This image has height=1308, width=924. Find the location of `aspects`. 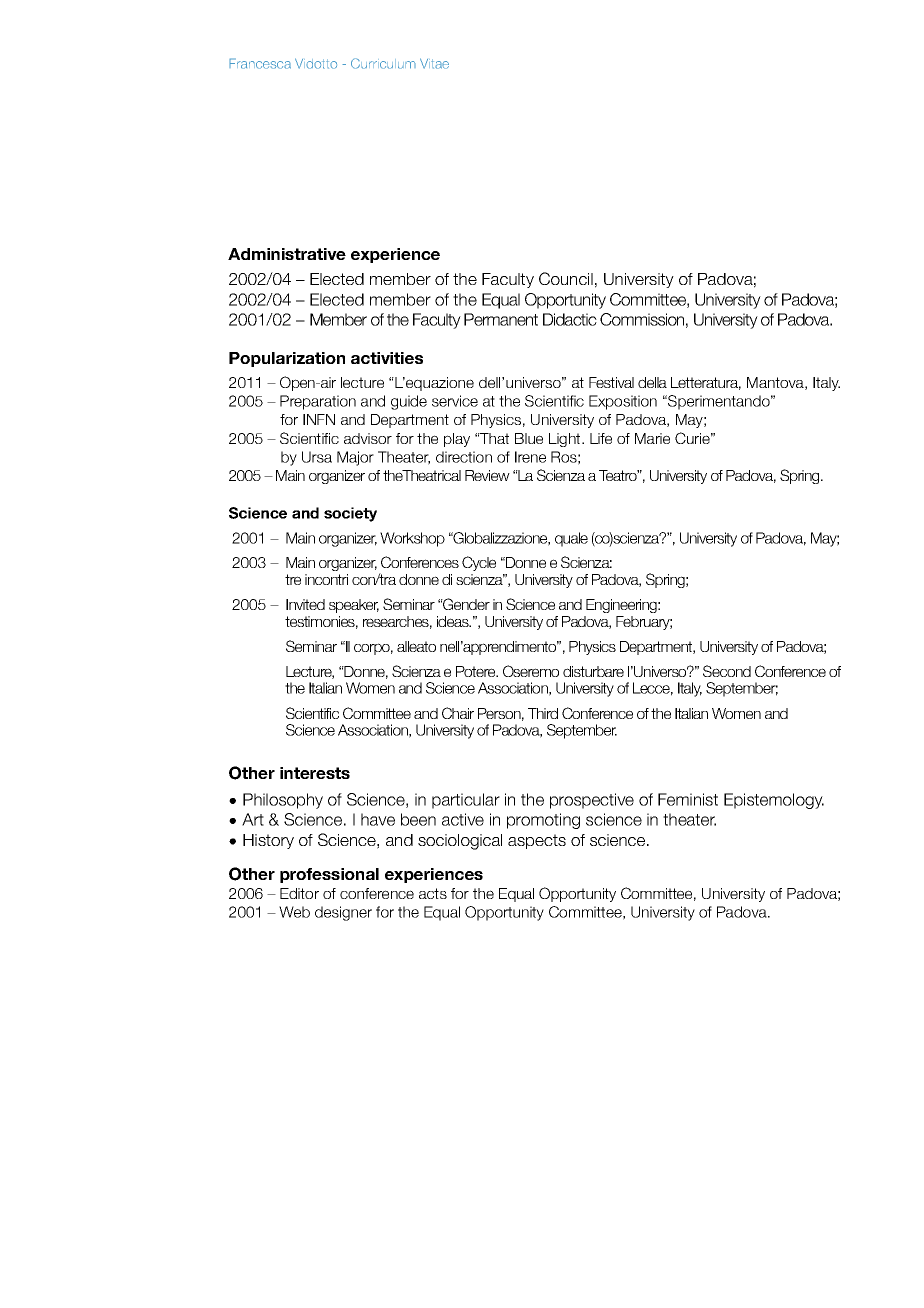

aspects is located at coordinates (537, 841).
